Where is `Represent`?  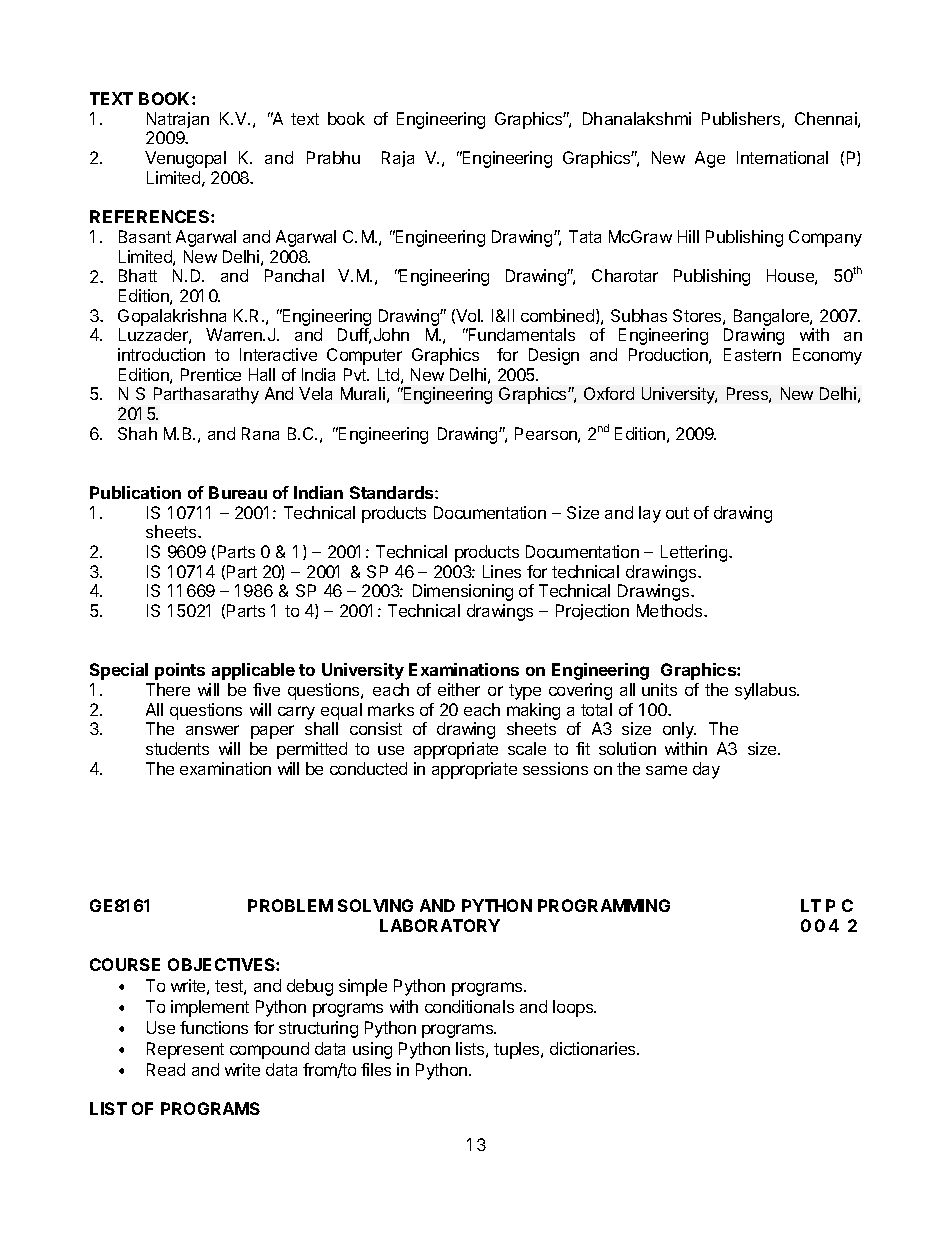 Represent is located at coordinates (185, 1050).
